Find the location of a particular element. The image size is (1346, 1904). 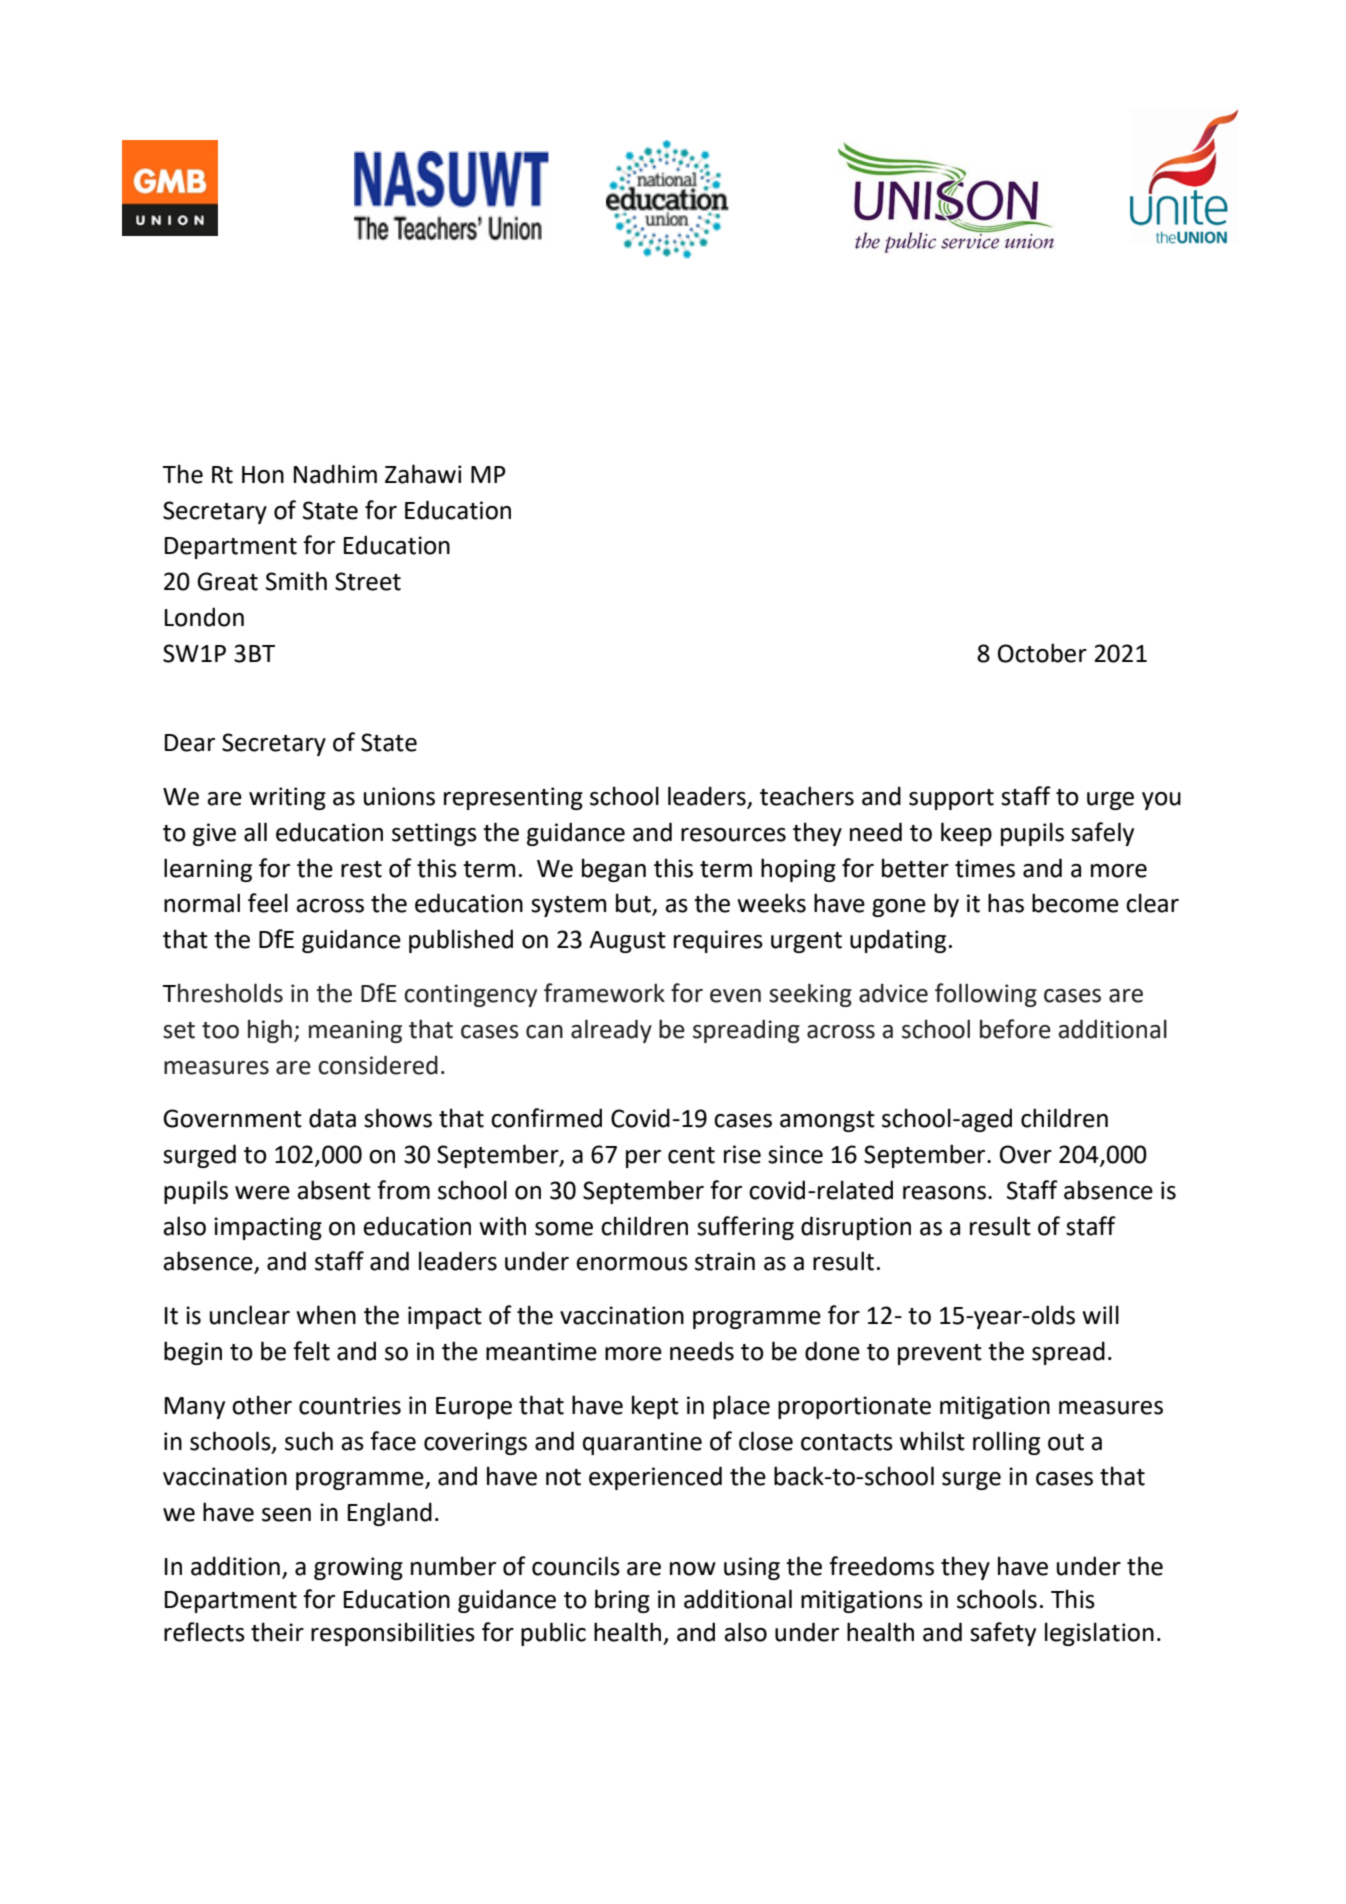

Hon is located at coordinates (263, 475).
